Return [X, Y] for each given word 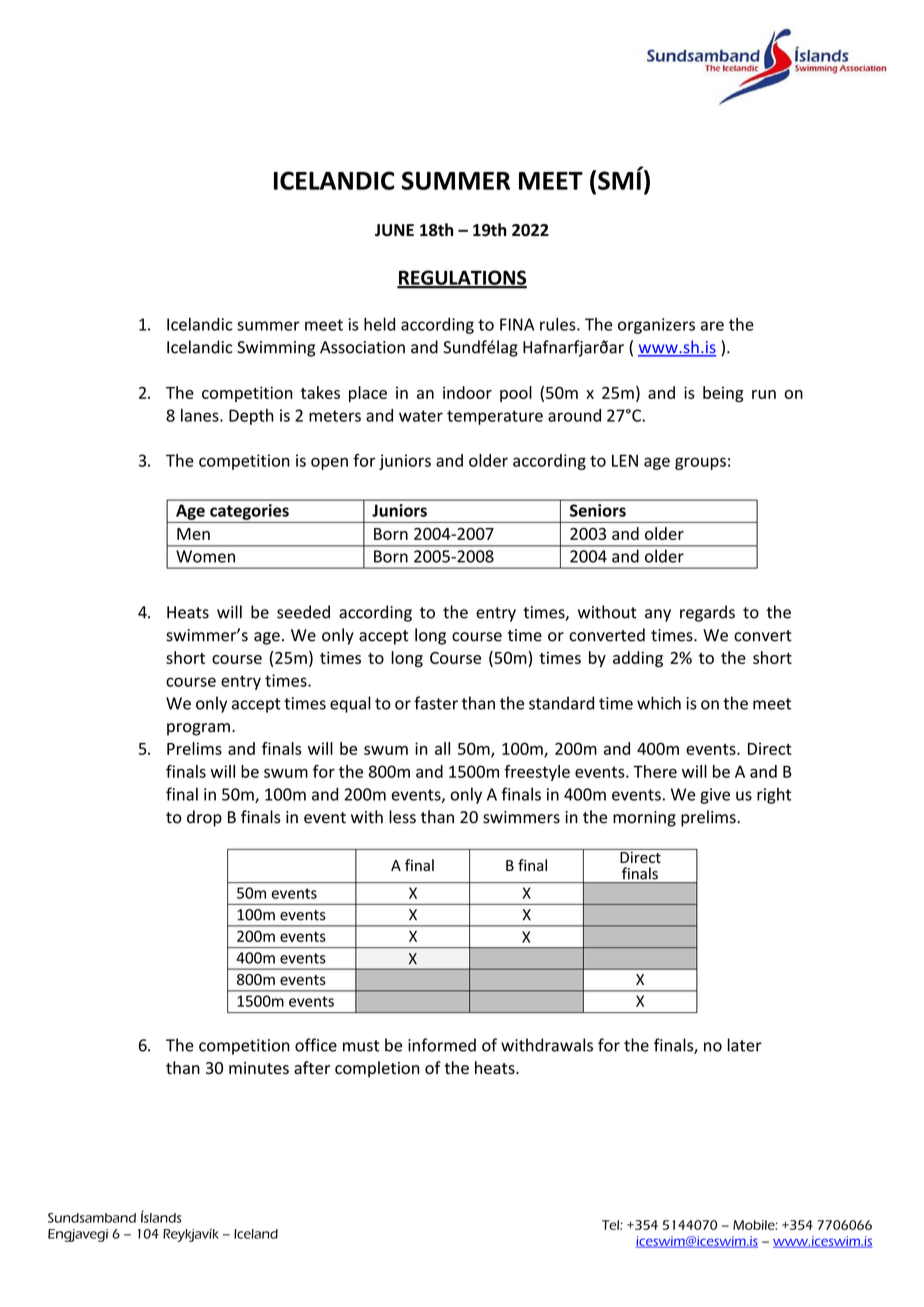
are [712, 326]
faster [436, 703]
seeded [303, 612]
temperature [495, 417]
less [402, 817]
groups [700, 463]
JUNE [394, 230]
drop [204, 818]
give [715, 796]
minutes [259, 1068]
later [745, 1045]
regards [707, 613]
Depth [251, 417]
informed [442, 1045]
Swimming [276, 349]
